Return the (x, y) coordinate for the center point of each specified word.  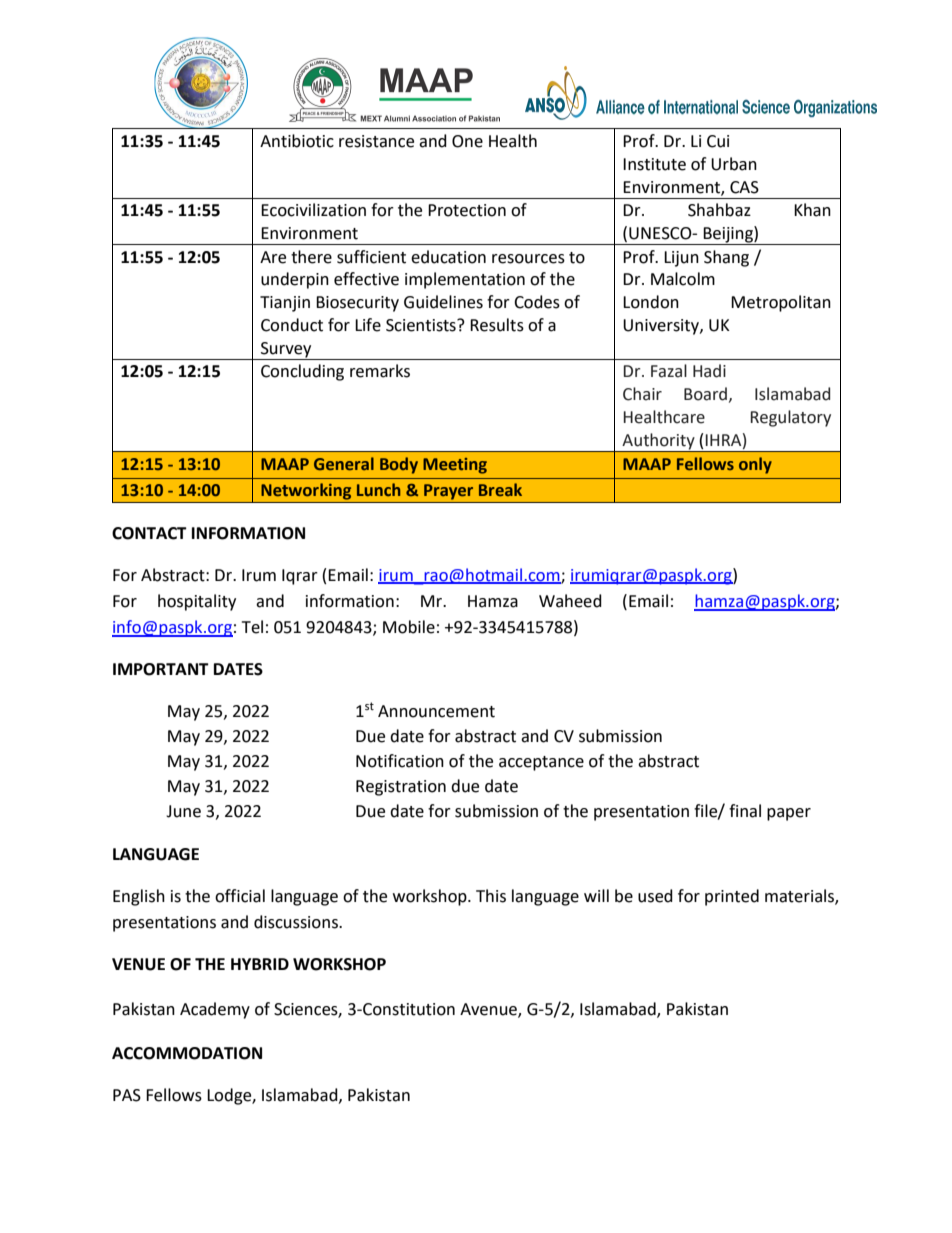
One (467, 141)
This (491, 896)
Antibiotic (297, 141)
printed (732, 897)
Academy (215, 1010)
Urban (734, 164)
